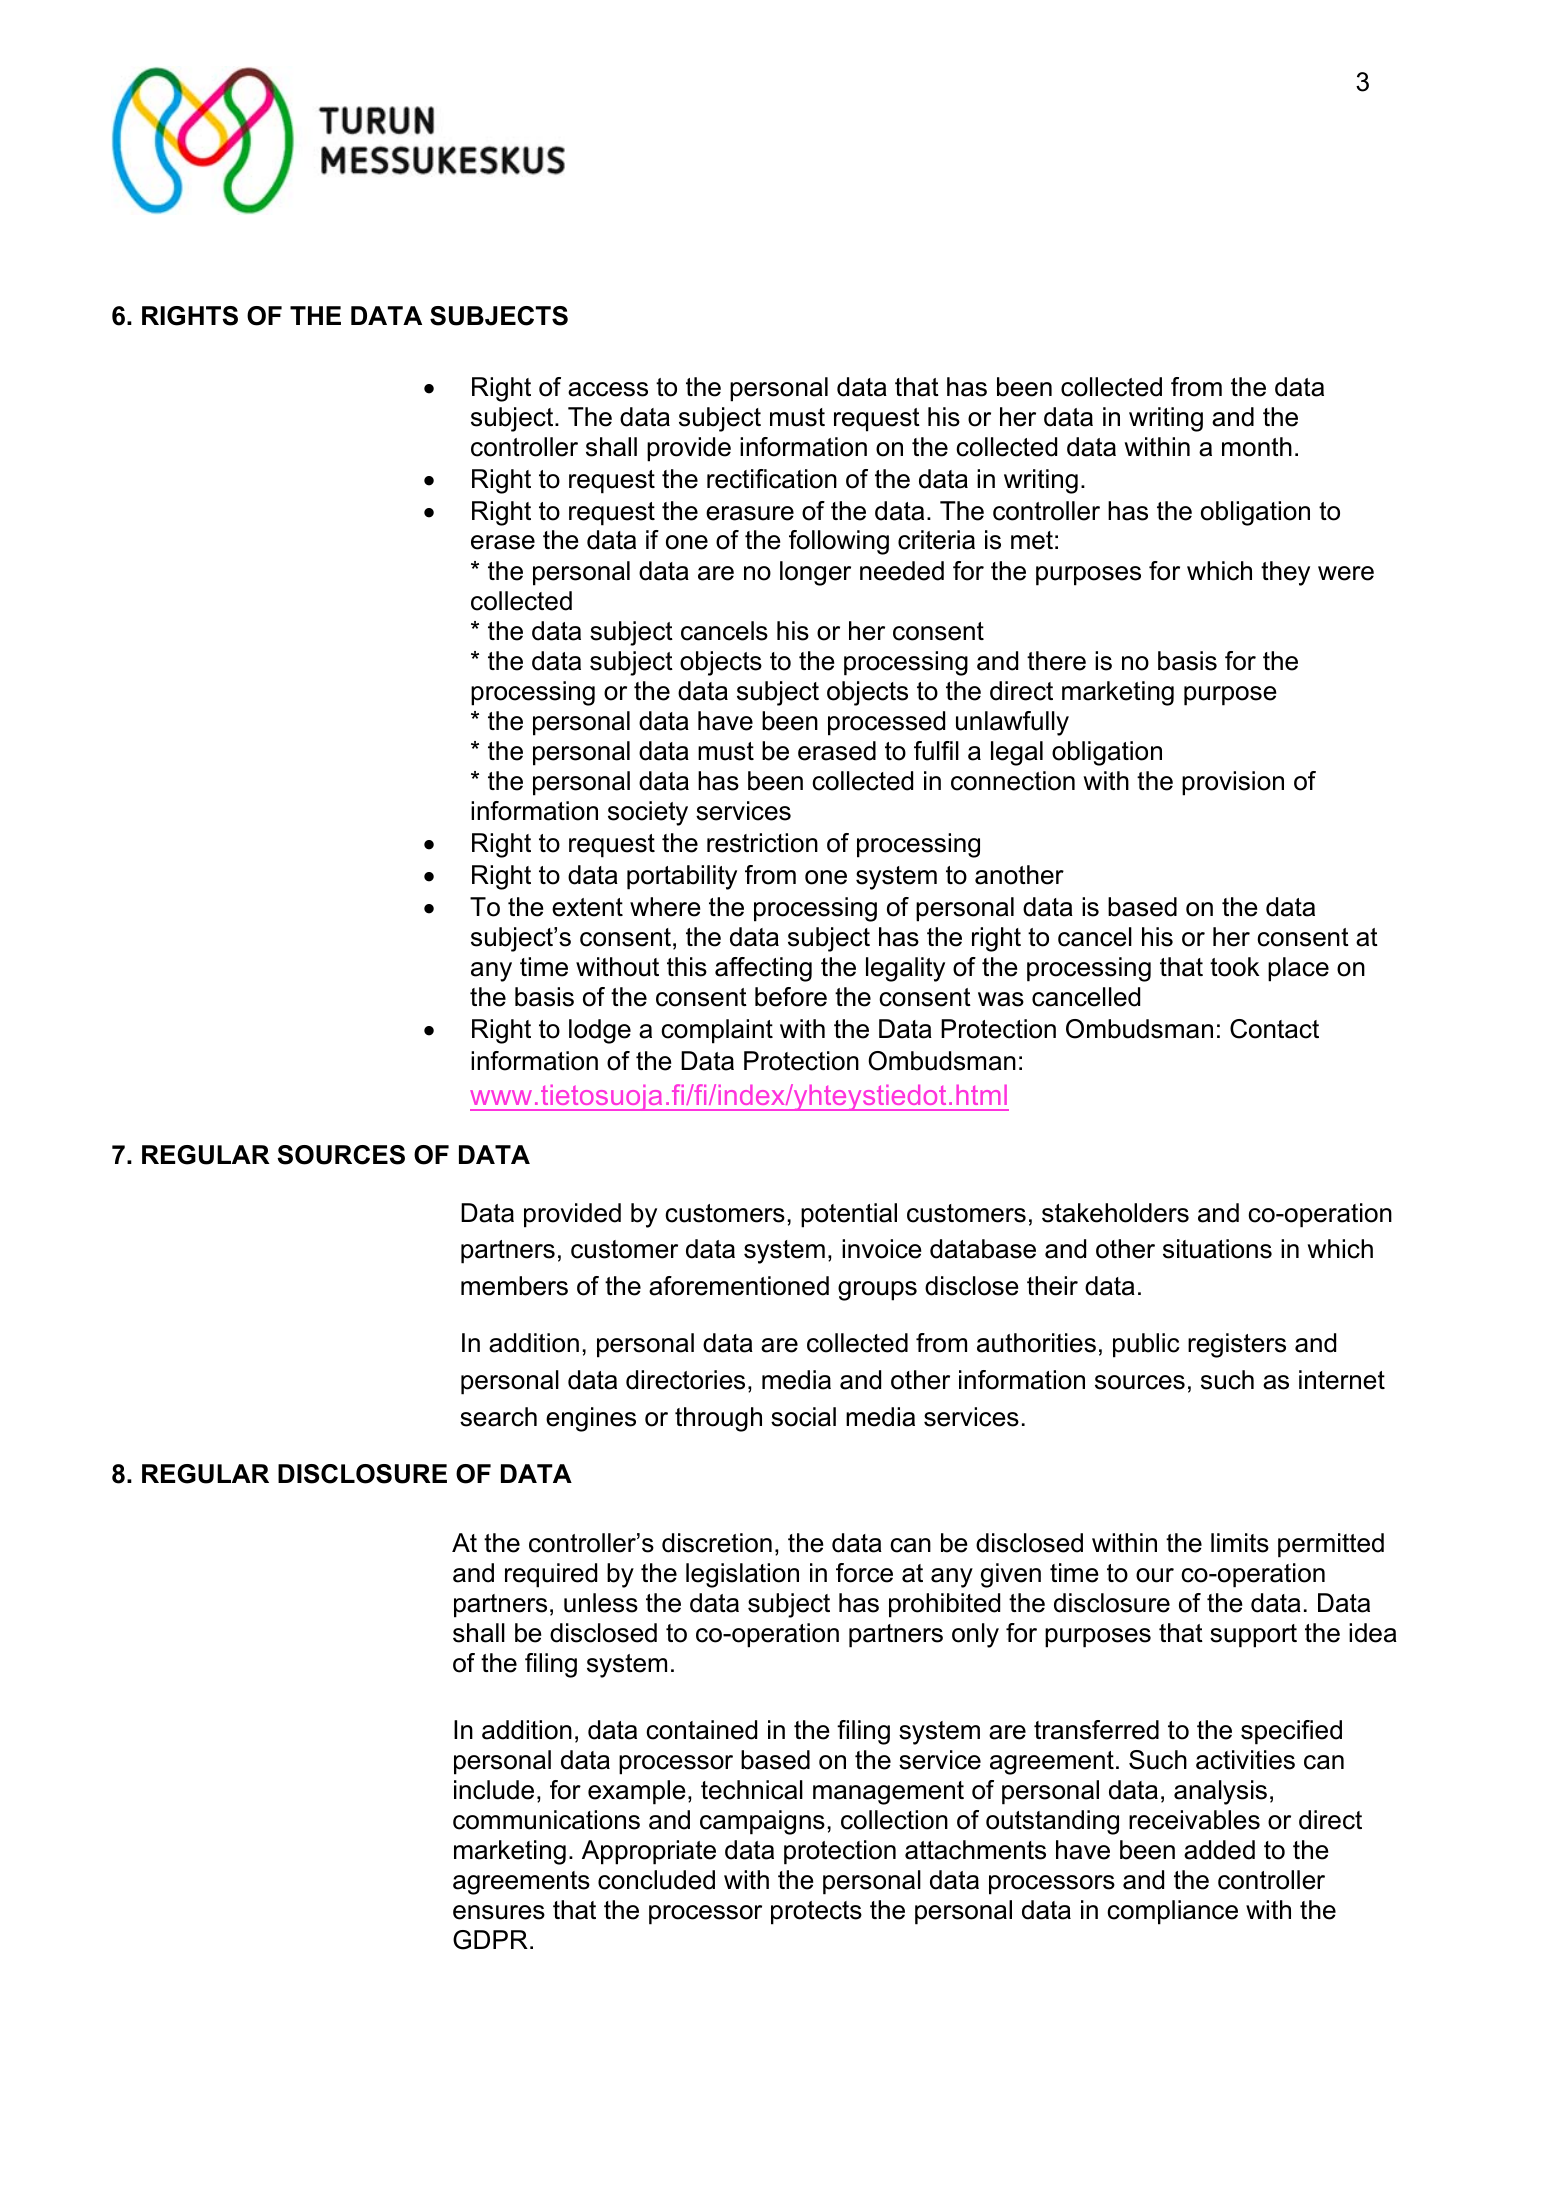 This image has width=1557, height=2202. What do you see at coordinates (551, 1575) in the image?
I see `required` at bounding box center [551, 1575].
